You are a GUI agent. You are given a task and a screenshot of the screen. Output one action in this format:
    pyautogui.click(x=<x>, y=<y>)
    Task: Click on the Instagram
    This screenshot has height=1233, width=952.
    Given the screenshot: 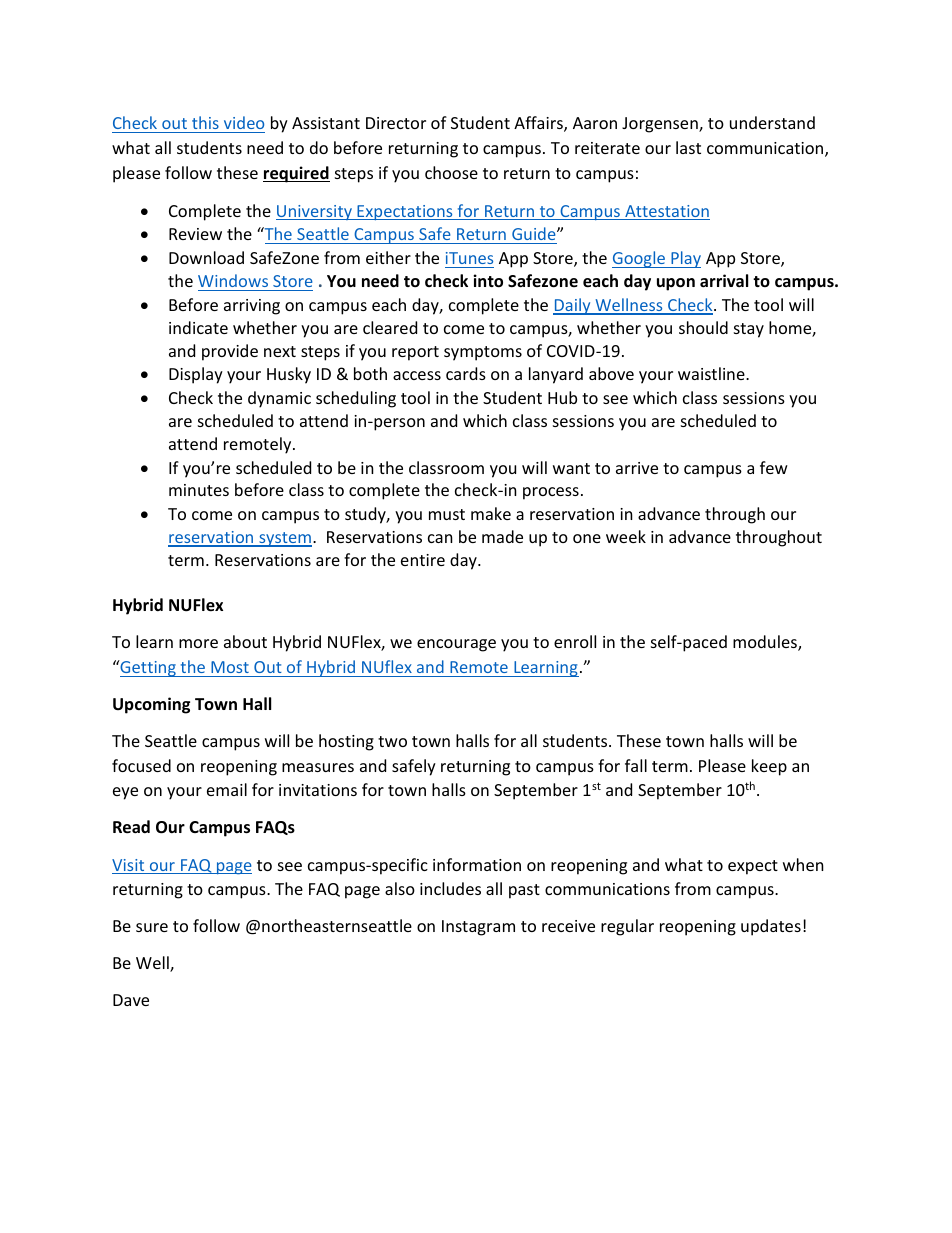 What is the action you would take?
    pyautogui.click(x=478, y=928)
